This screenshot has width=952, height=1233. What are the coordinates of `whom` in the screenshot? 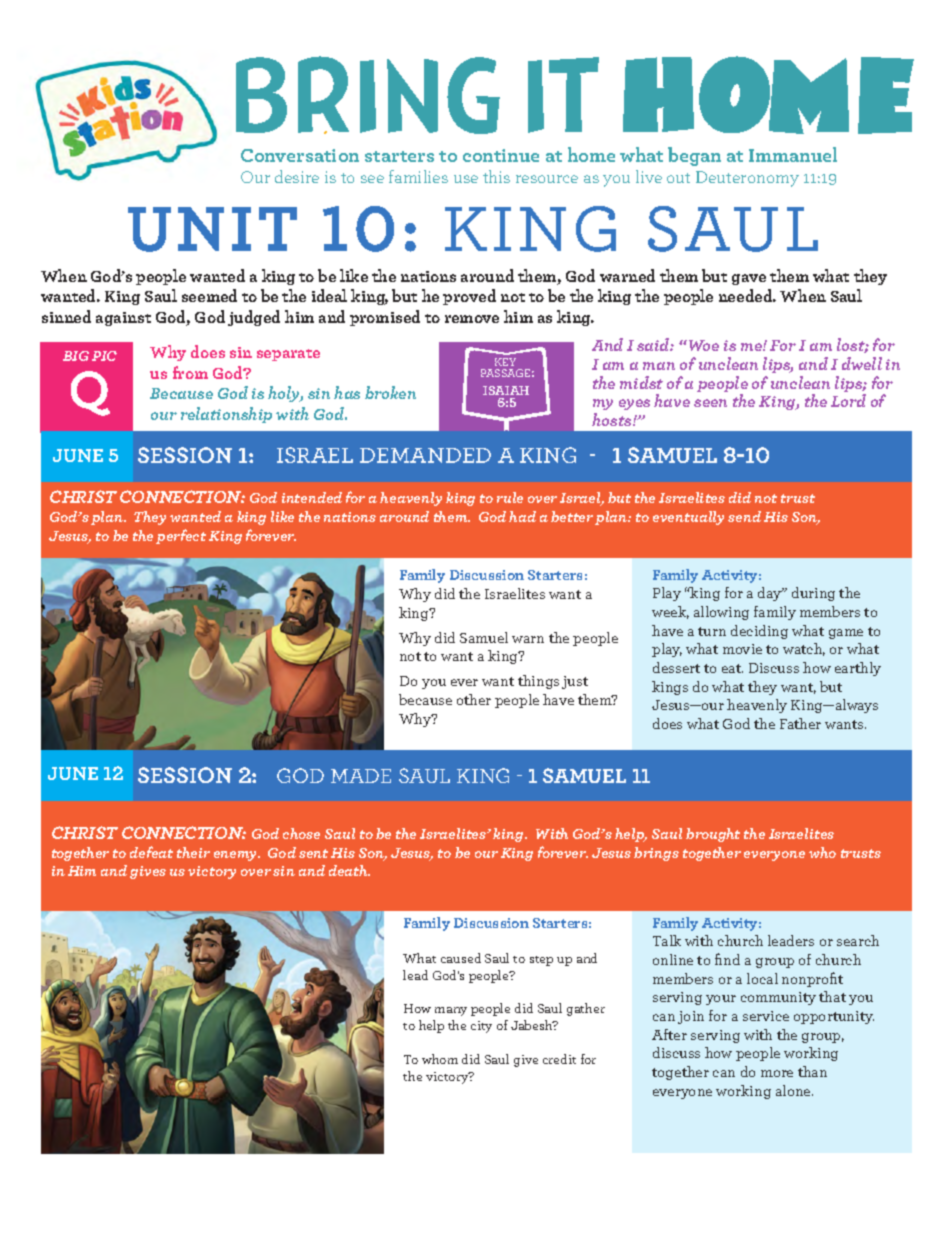 It's located at (440, 1059).
